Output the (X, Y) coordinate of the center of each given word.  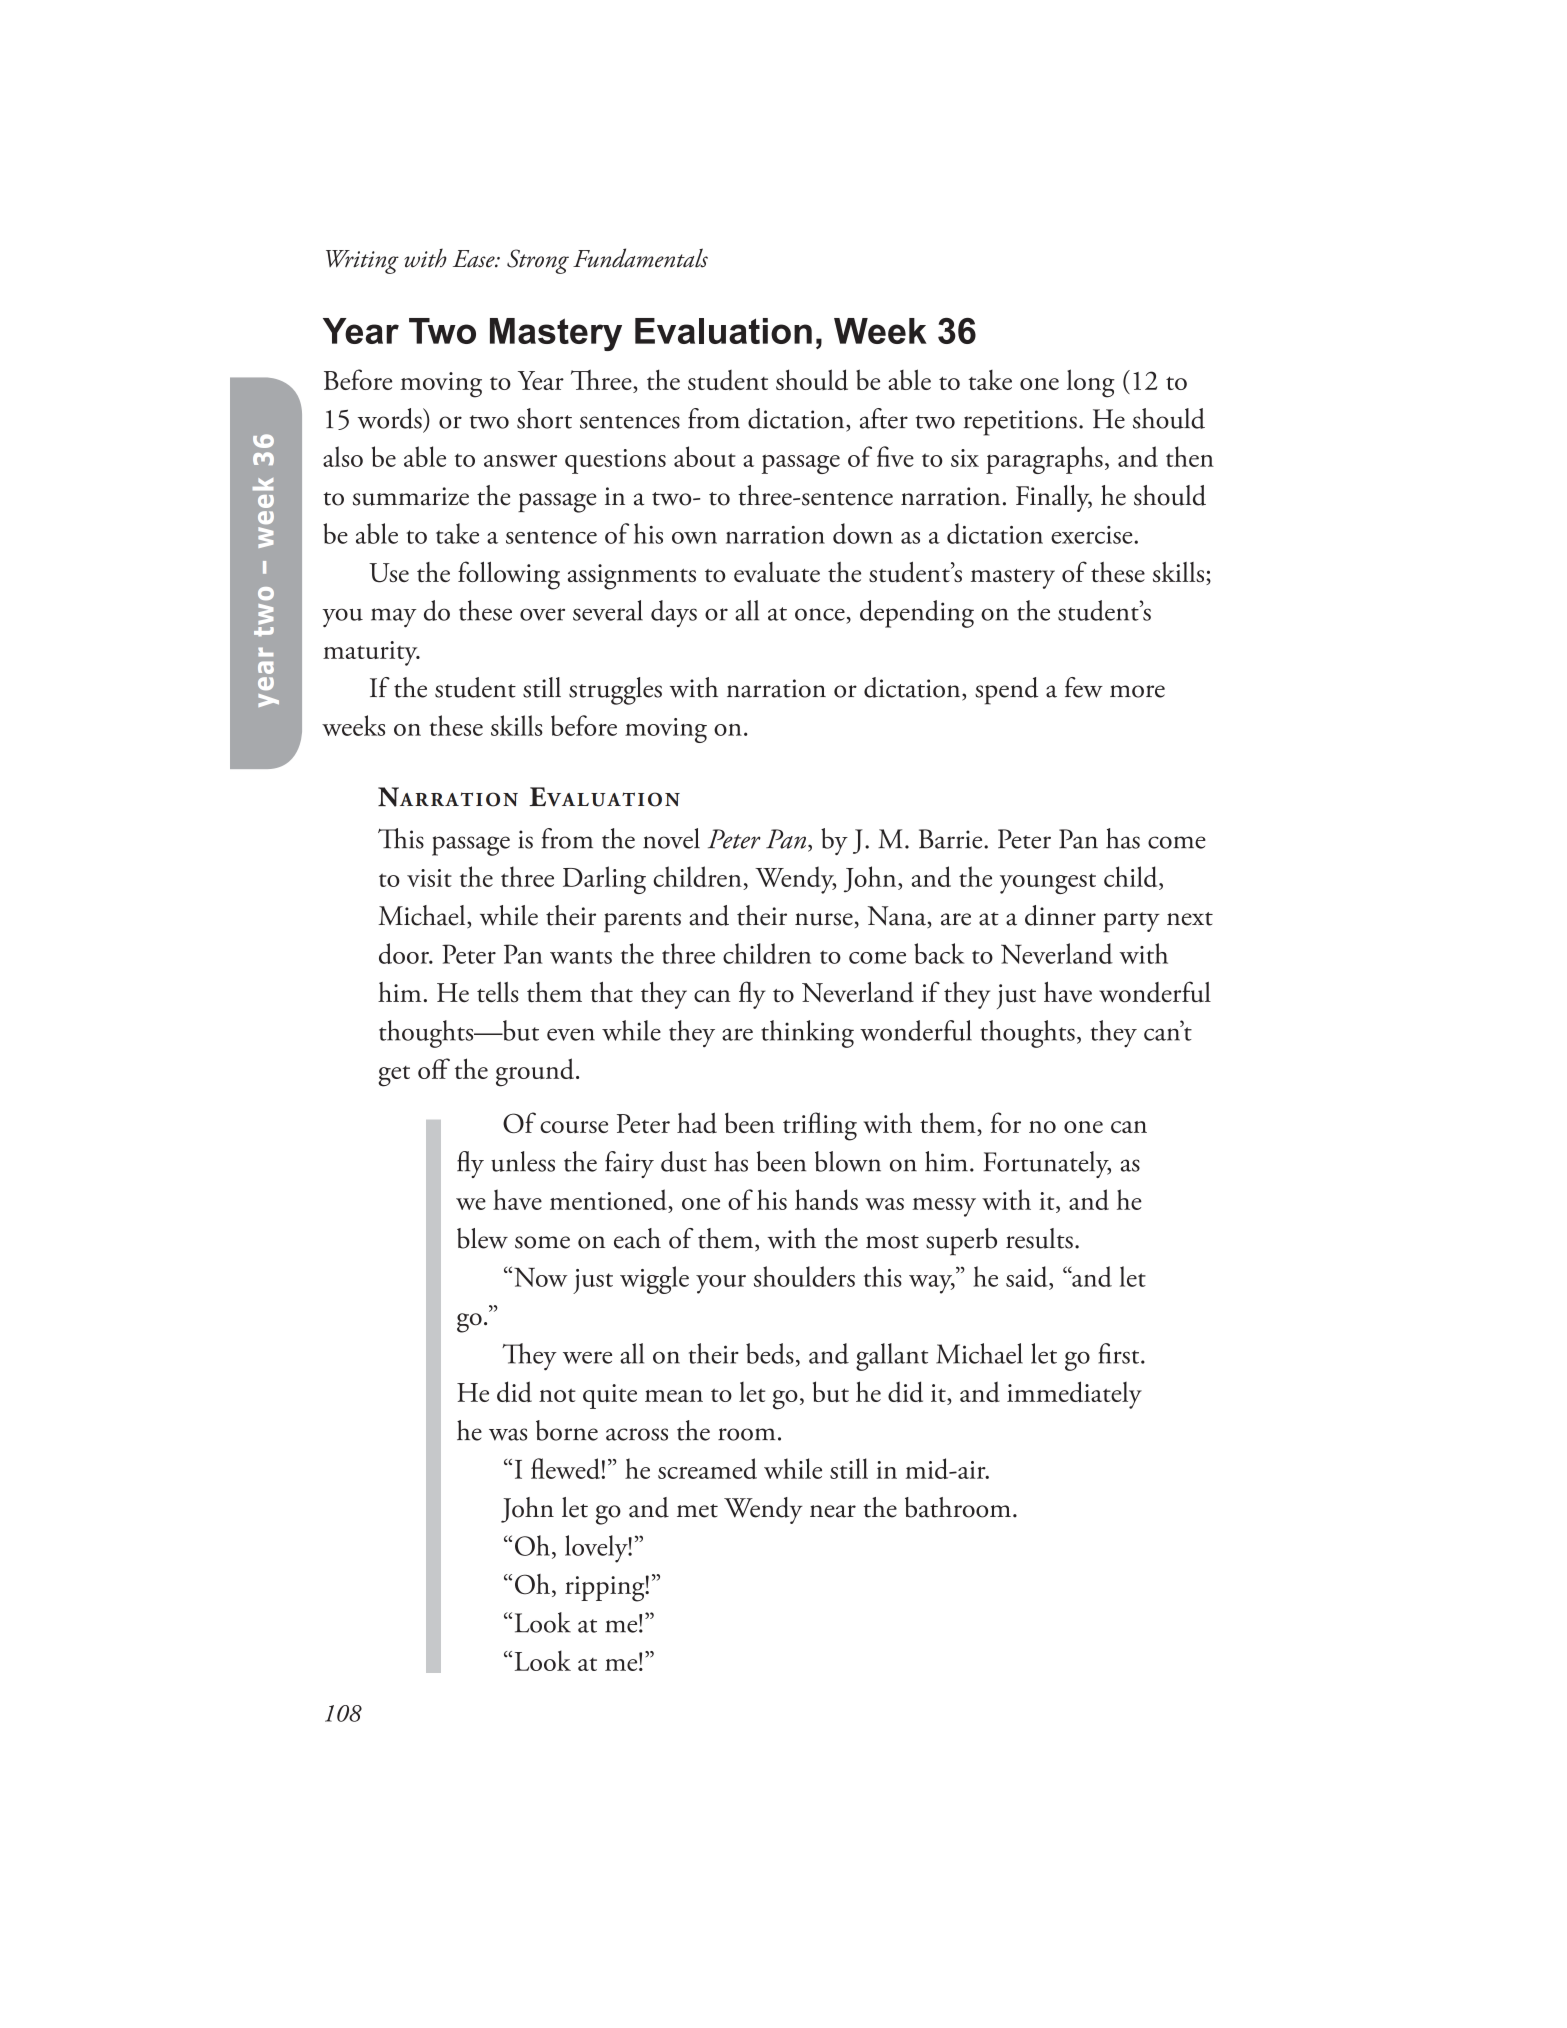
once (820, 614)
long (1091, 383)
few (1084, 687)
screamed (707, 1468)
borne (567, 1430)
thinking (807, 1034)
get (394, 1076)
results (1039, 1238)
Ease (475, 259)
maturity (371, 653)
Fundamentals (640, 258)
